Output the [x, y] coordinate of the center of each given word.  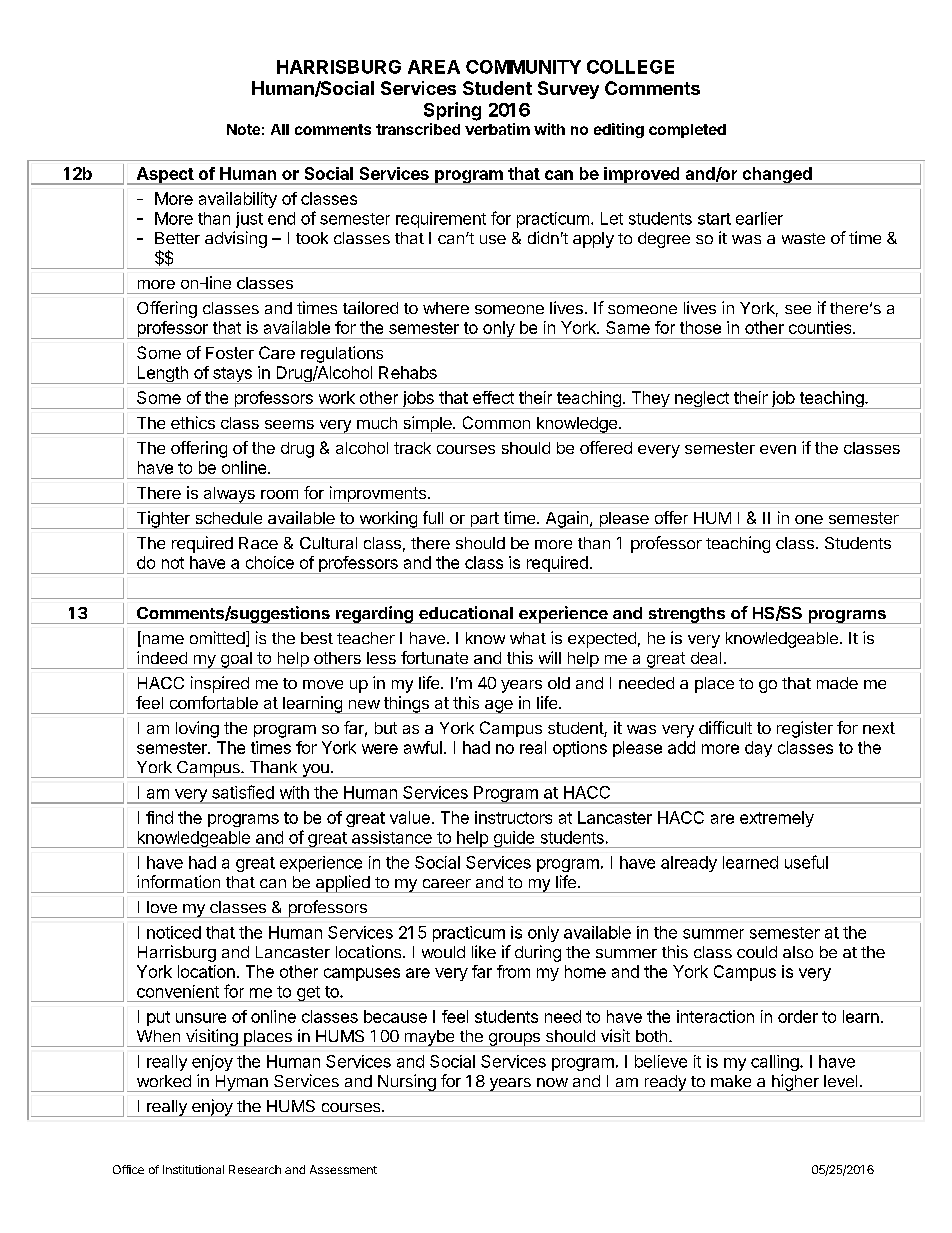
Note [243, 129]
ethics [193, 422]
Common [496, 422]
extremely [777, 819]
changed [777, 176]
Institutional [193, 1169]
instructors [513, 817]
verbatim [497, 129]
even [778, 449]
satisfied [243, 792]
